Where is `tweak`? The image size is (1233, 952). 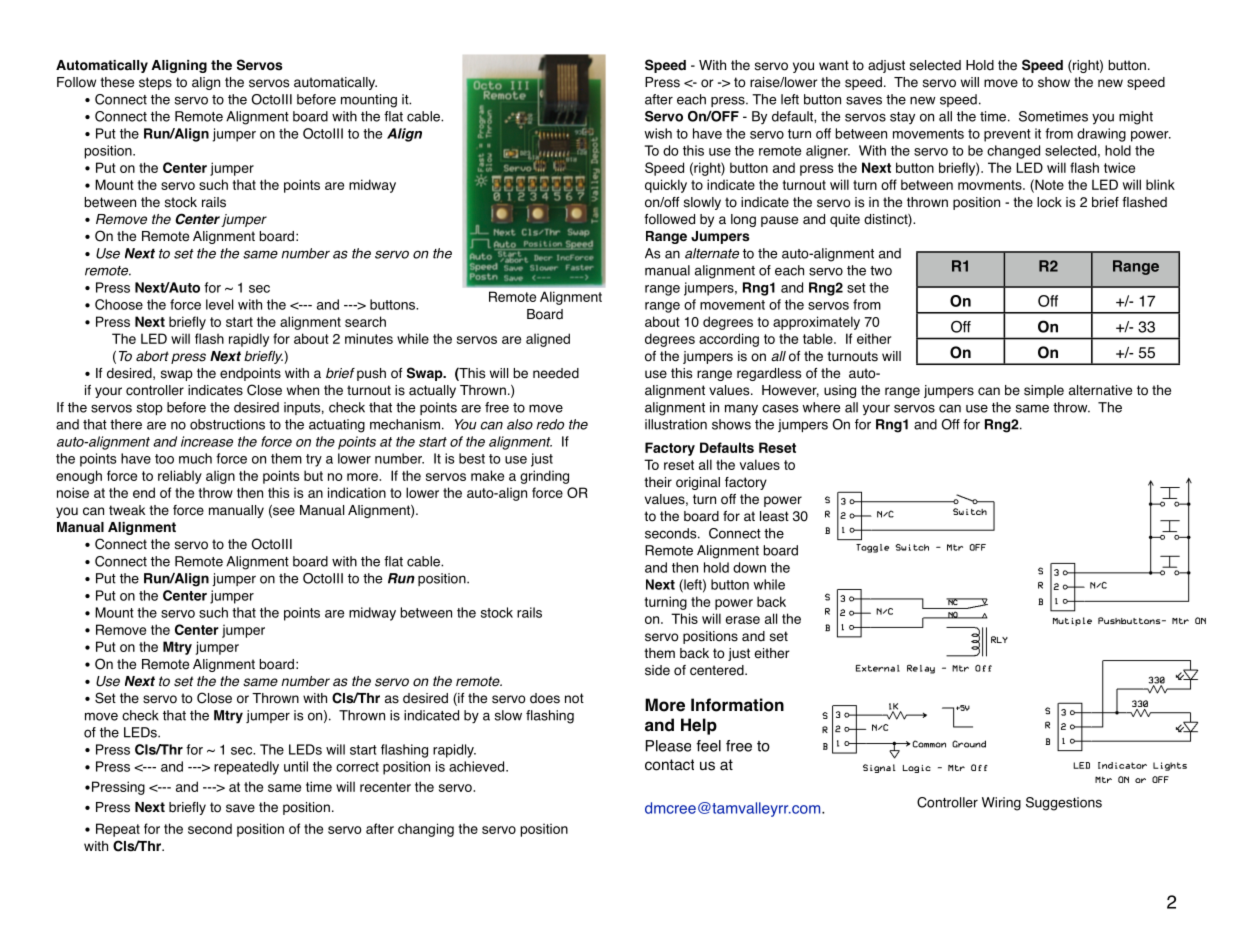
tweak is located at coordinates (127, 510).
